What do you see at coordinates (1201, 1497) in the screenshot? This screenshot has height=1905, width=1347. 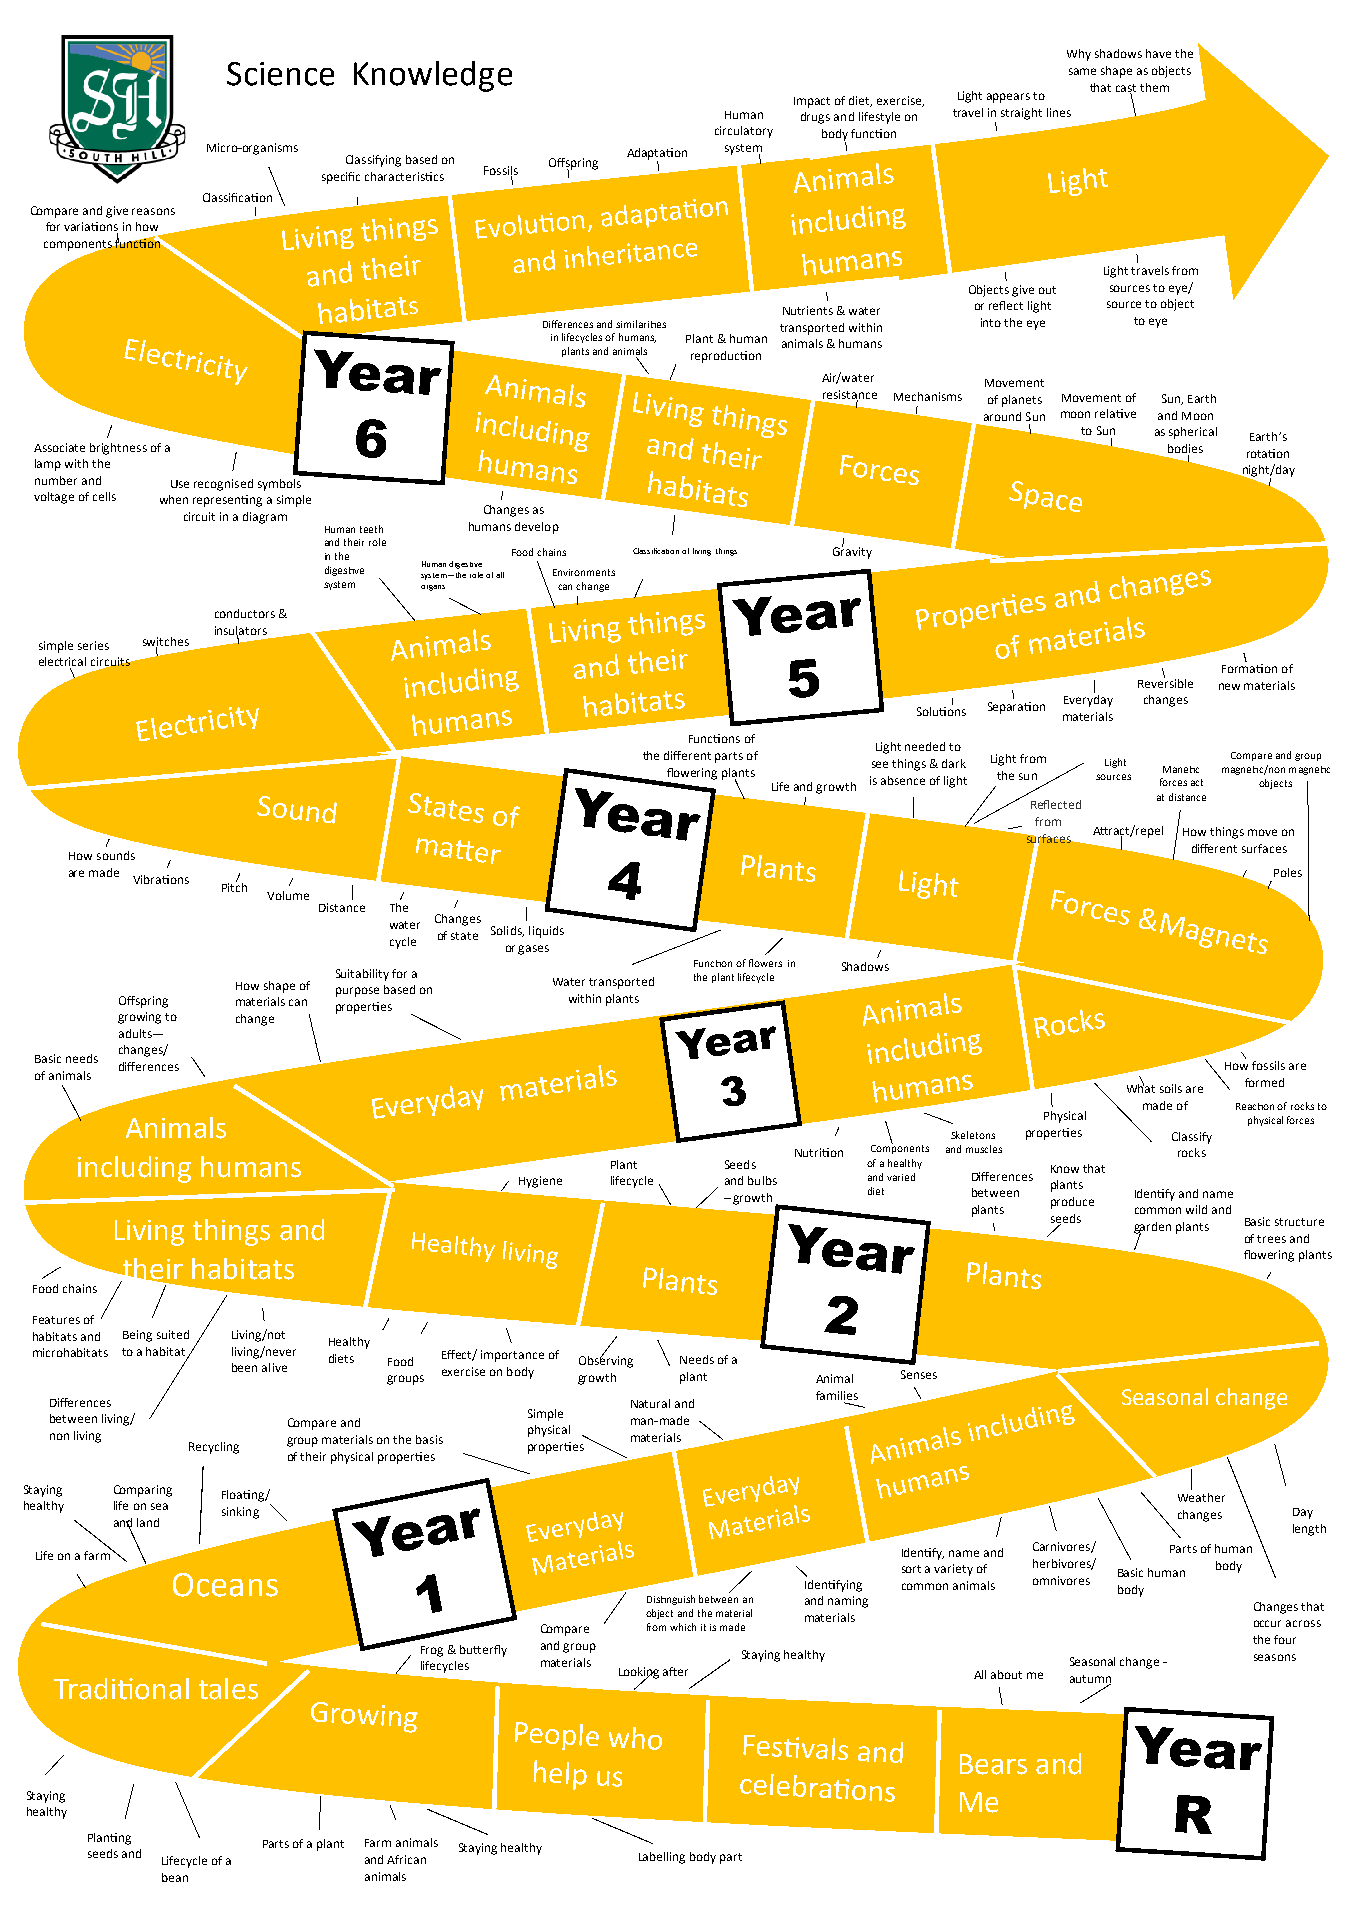 I see `Weather` at bounding box center [1201, 1497].
